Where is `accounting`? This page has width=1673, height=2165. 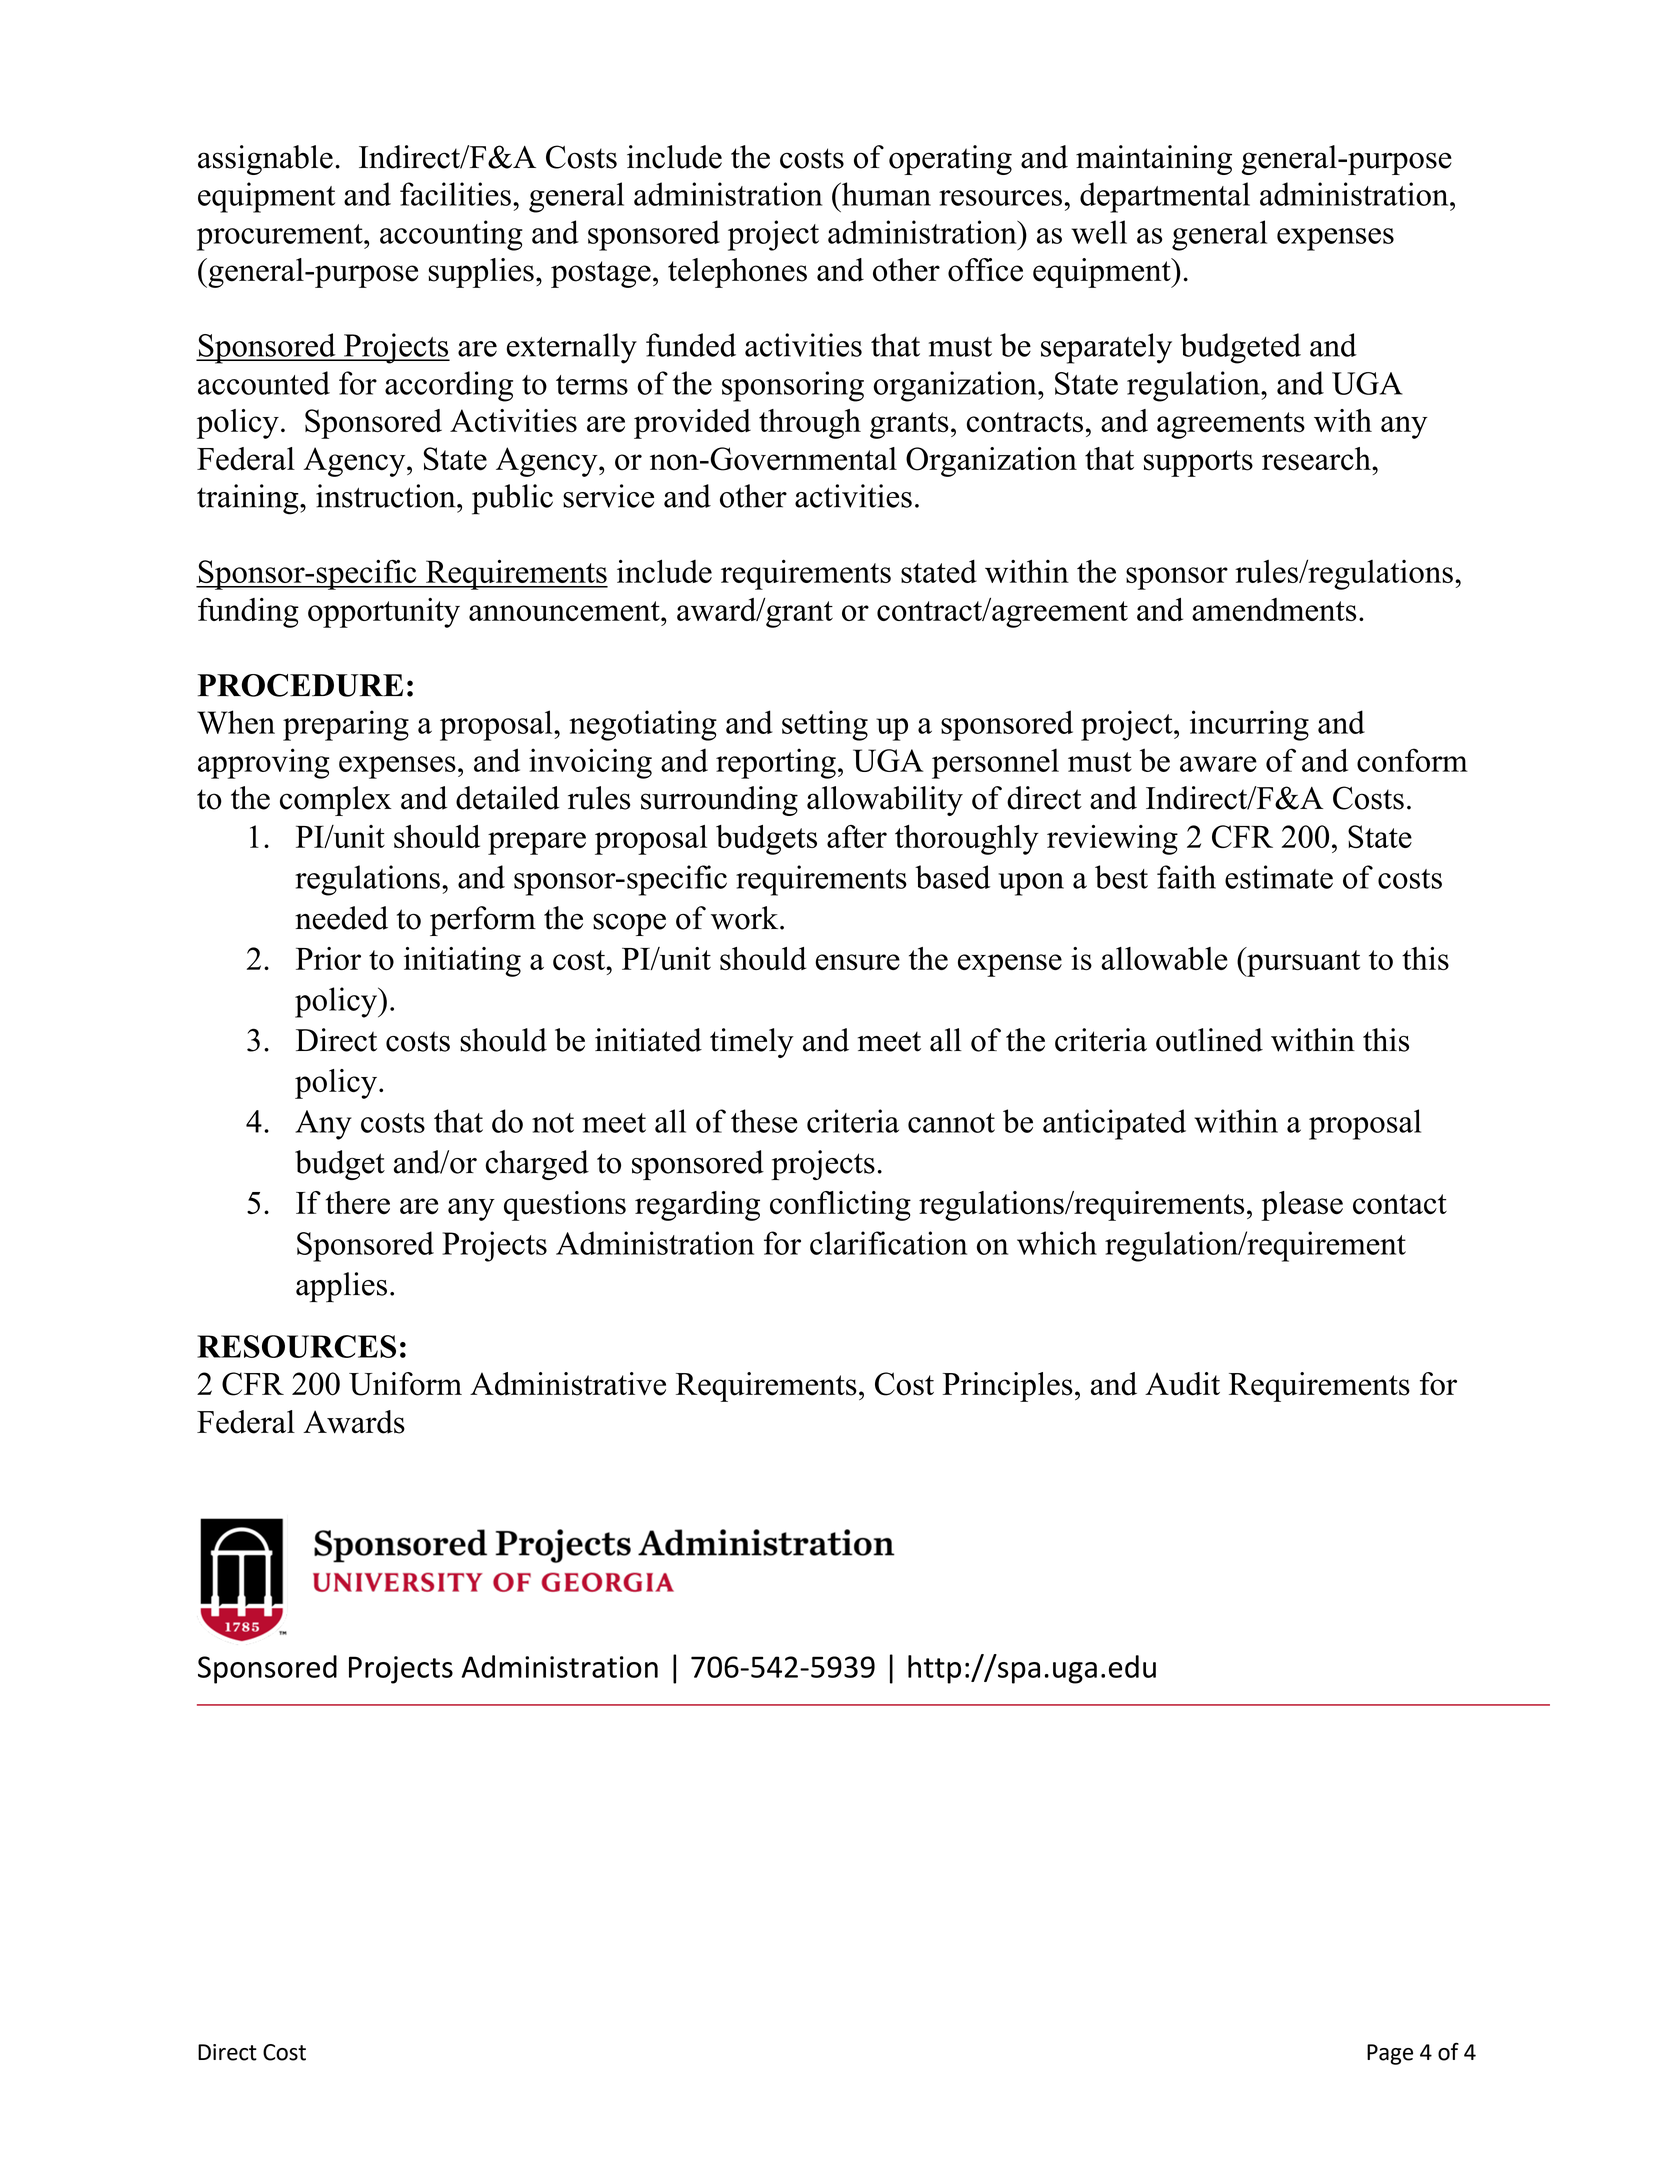 accounting is located at coordinates (451, 235).
